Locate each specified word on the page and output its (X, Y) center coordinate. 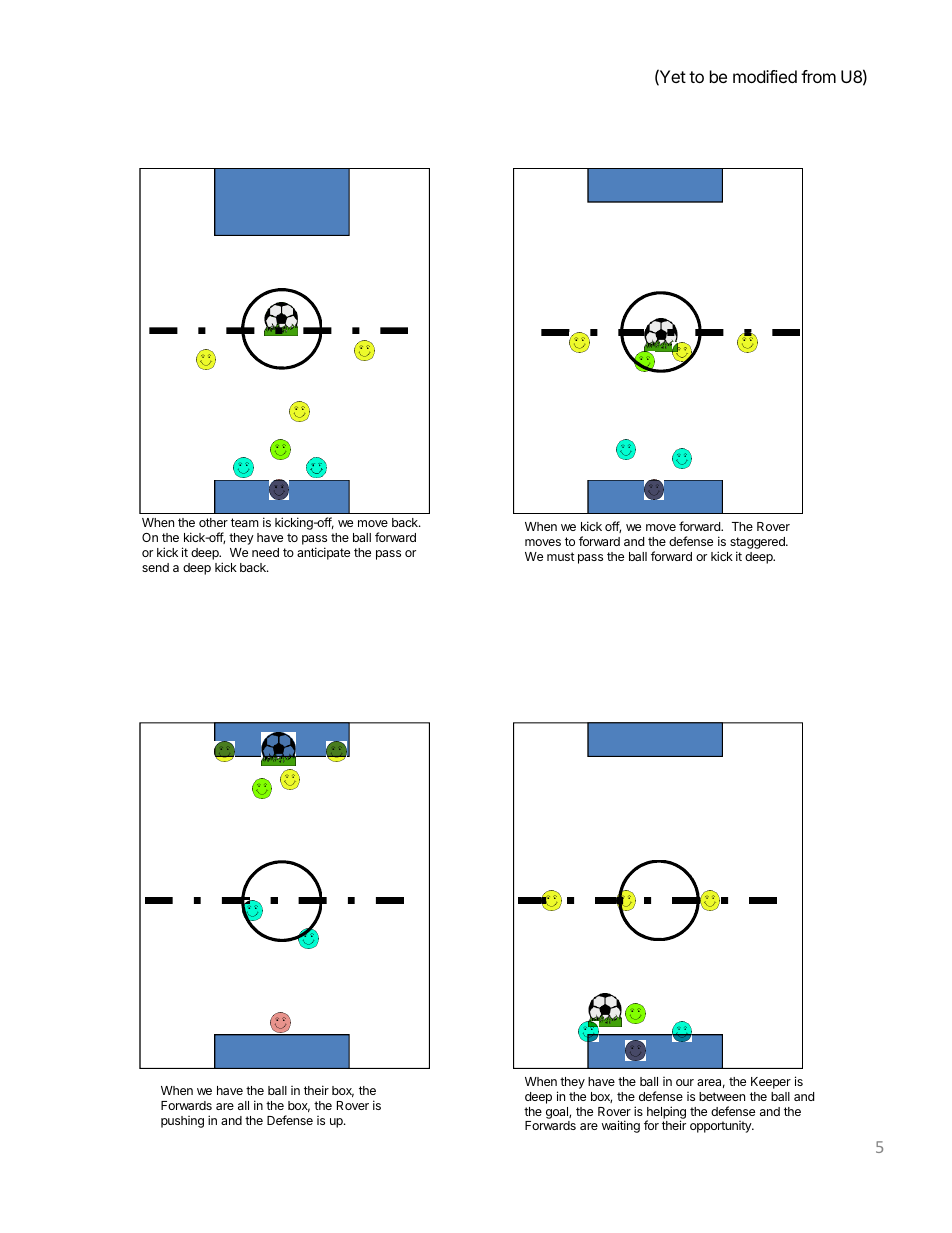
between (722, 1096)
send (155, 567)
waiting (621, 1126)
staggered (758, 544)
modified (765, 76)
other (213, 522)
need (265, 552)
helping (666, 1113)
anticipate (323, 553)
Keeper (771, 1083)
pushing (182, 1122)
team (245, 522)
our (685, 1082)
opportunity (722, 1127)
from (818, 76)
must (561, 556)
